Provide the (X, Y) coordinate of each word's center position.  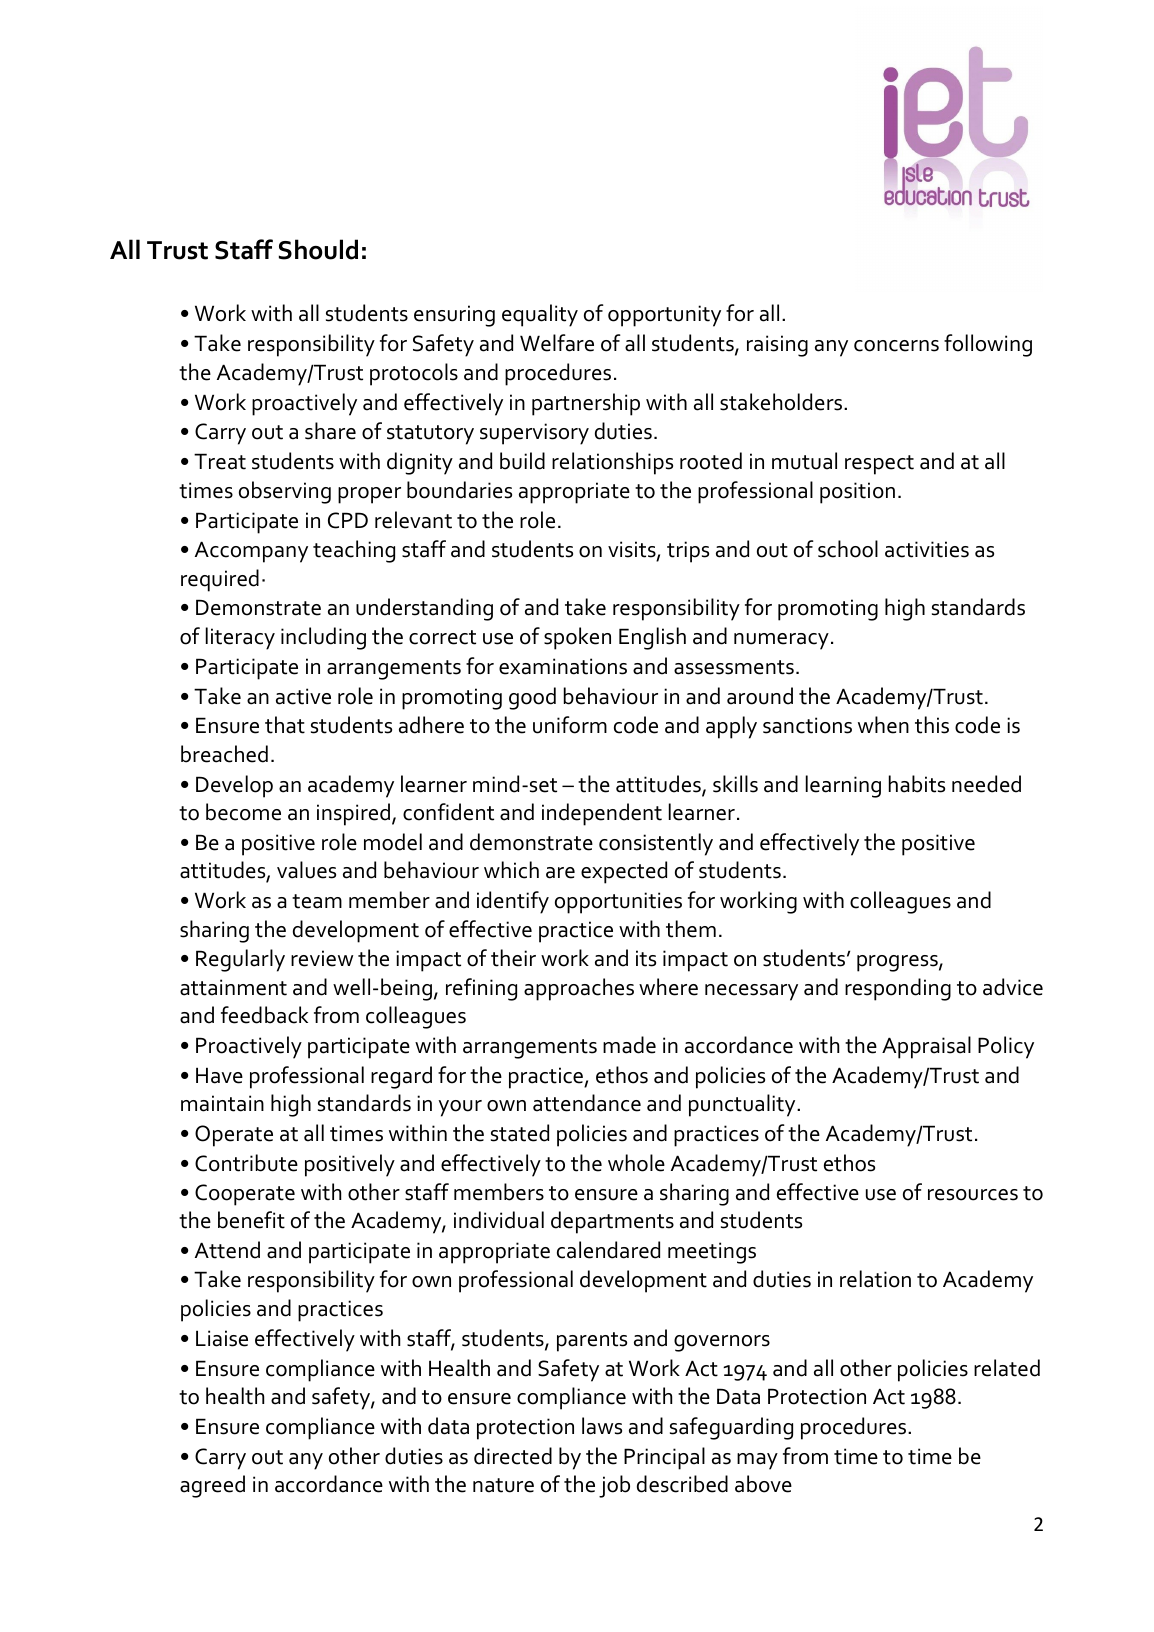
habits (917, 784)
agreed (212, 1486)
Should (318, 249)
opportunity (664, 316)
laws (602, 1426)
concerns (896, 346)
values (306, 870)
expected (624, 872)
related (1007, 1368)
